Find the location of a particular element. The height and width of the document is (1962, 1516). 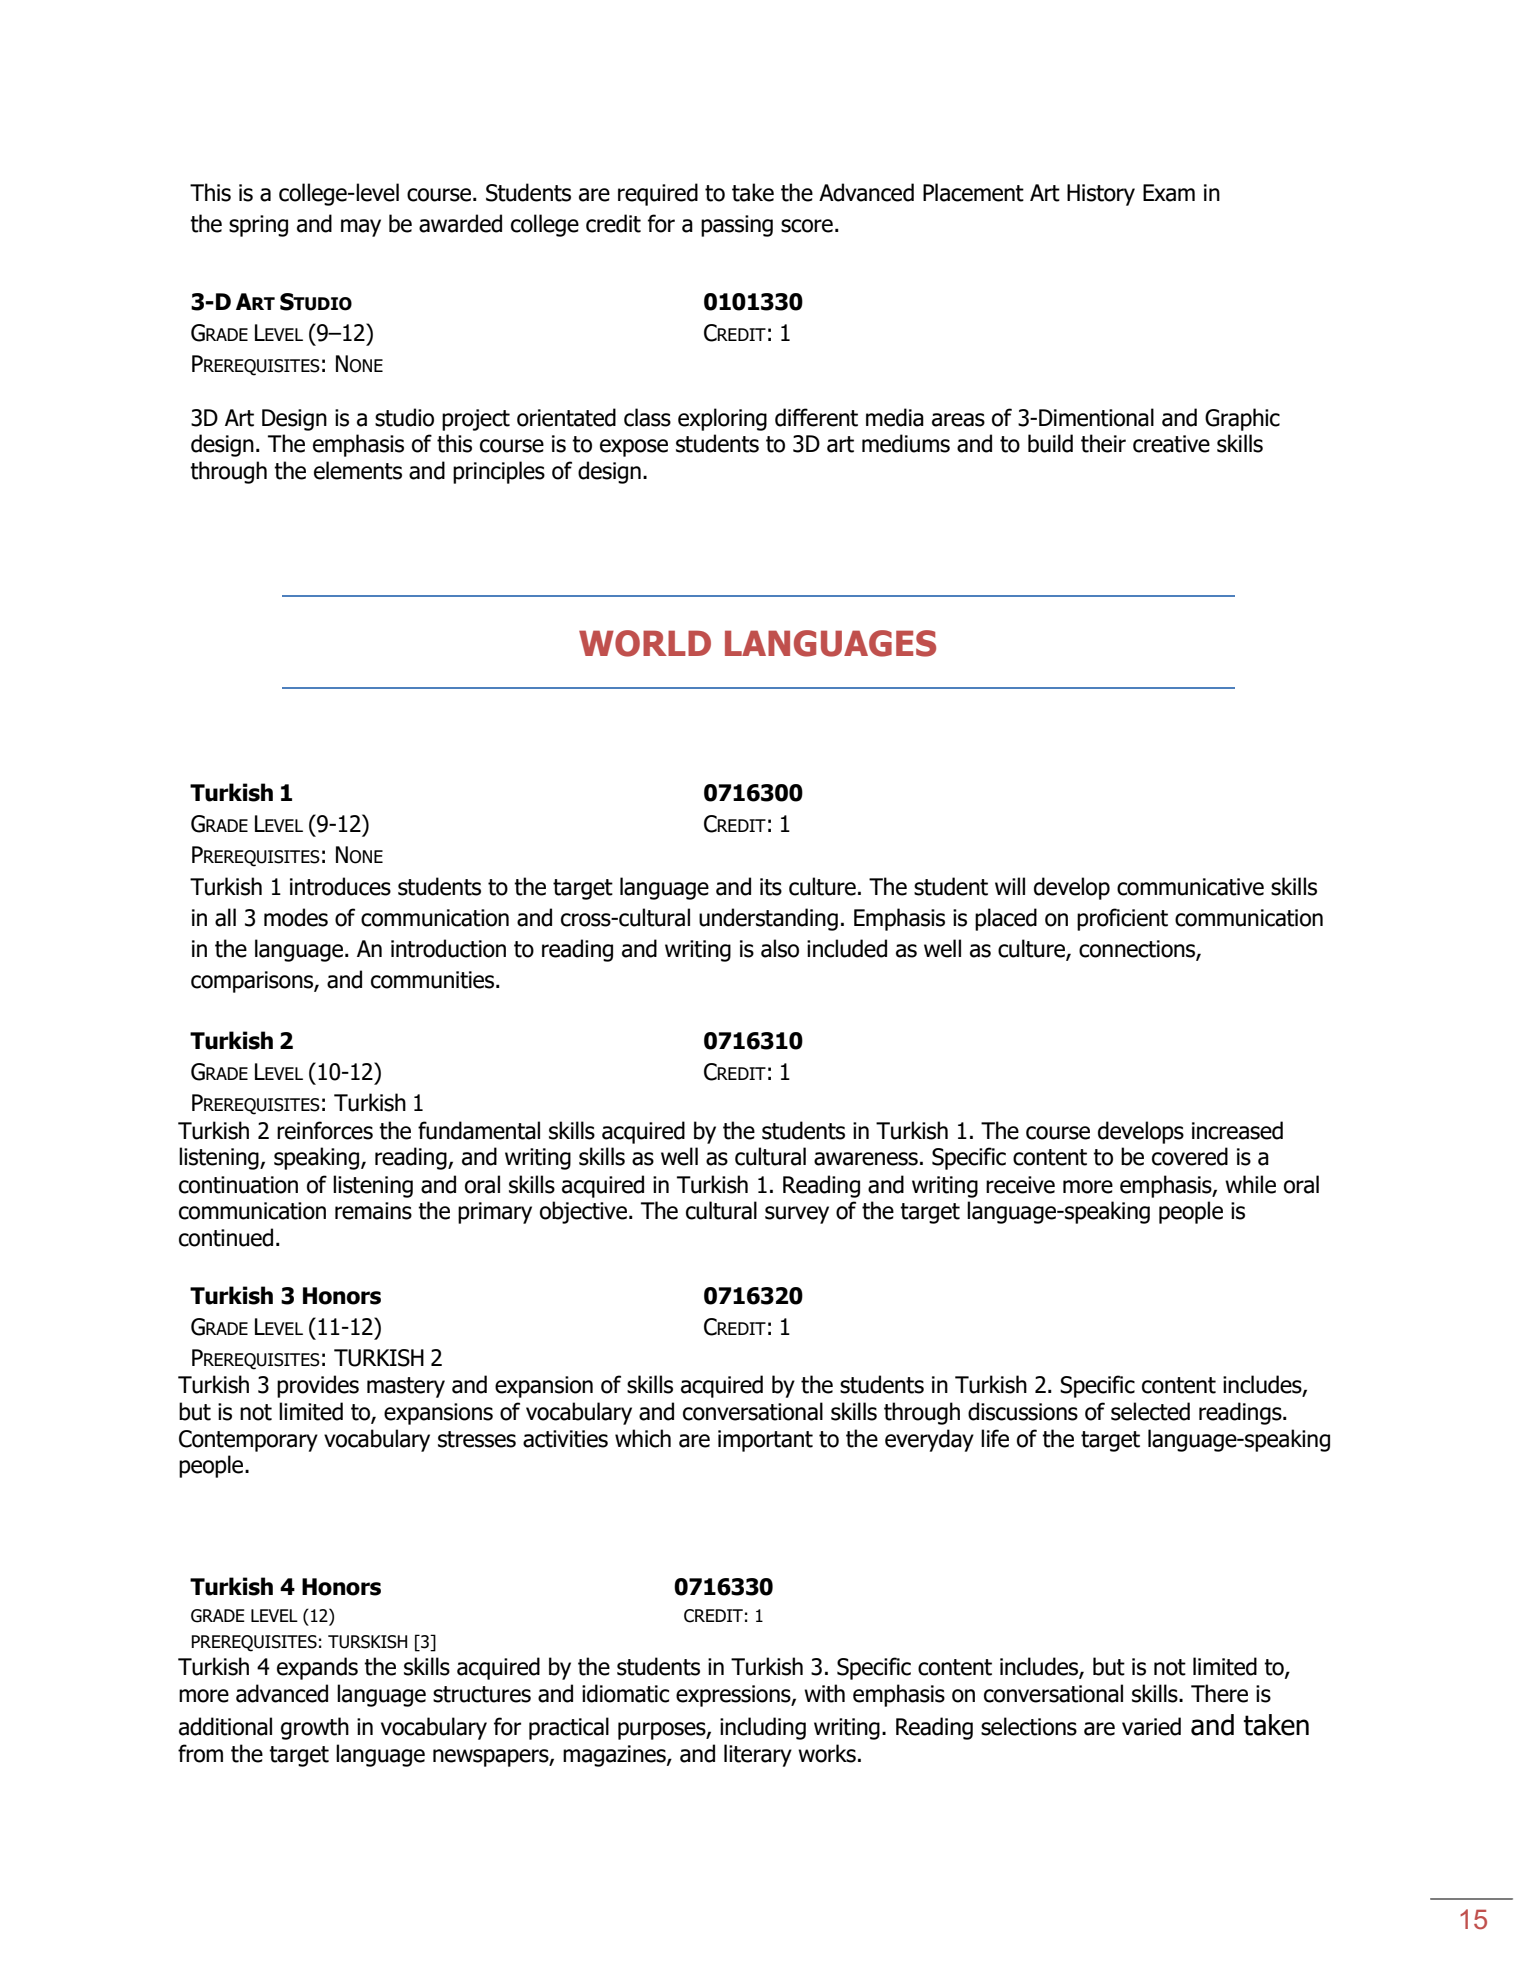

varied is located at coordinates (1151, 1726).
